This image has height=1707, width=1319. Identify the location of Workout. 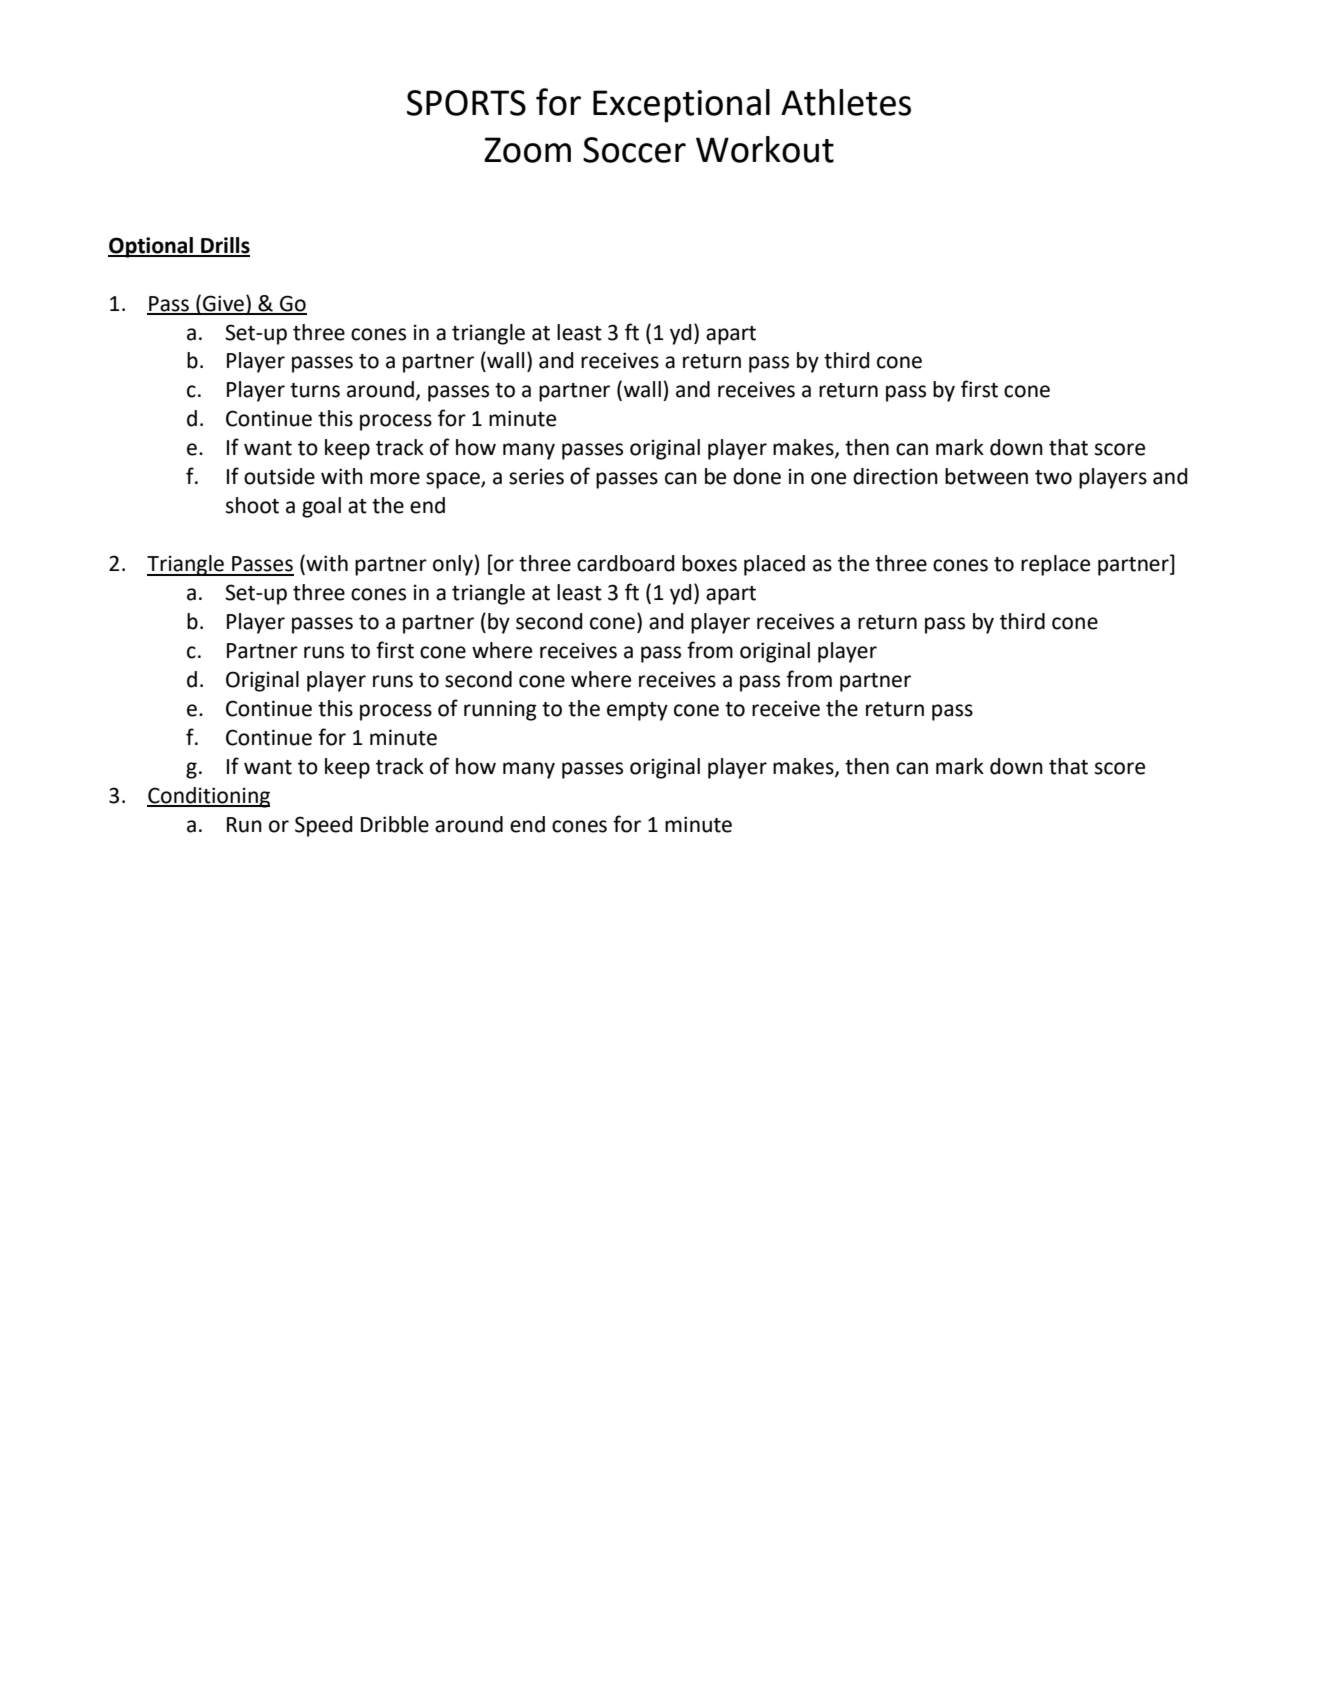
(765, 149).
